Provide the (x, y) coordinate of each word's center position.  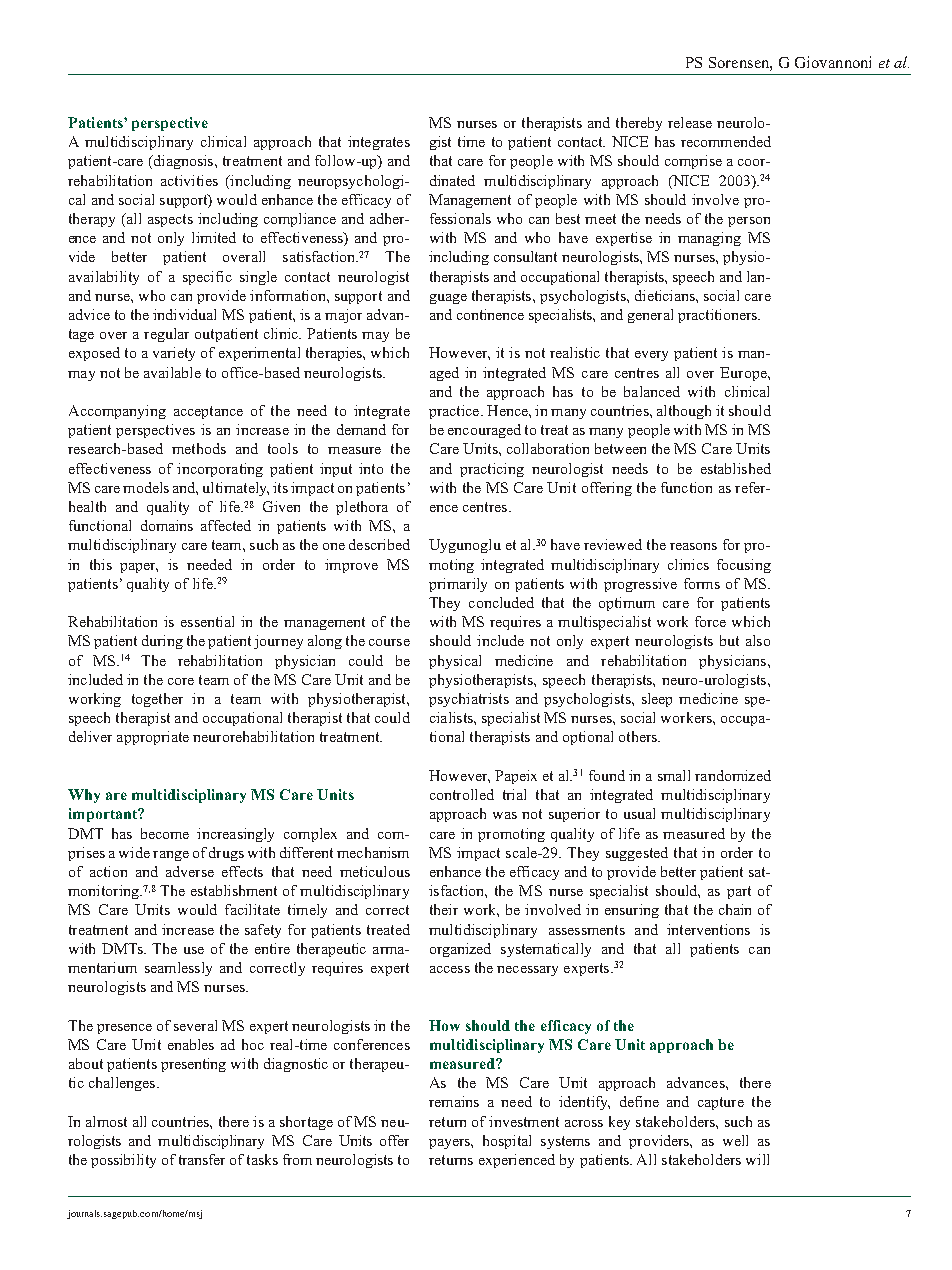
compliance (300, 220)
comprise (693, 162)
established (736, 468)
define (639, 1101)
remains (454, 1101)
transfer (202, 1159)
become (165, 833)
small (674, 775)
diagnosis (182, 162)
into (371, 468)
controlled (462, 794)
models (146, 487)
